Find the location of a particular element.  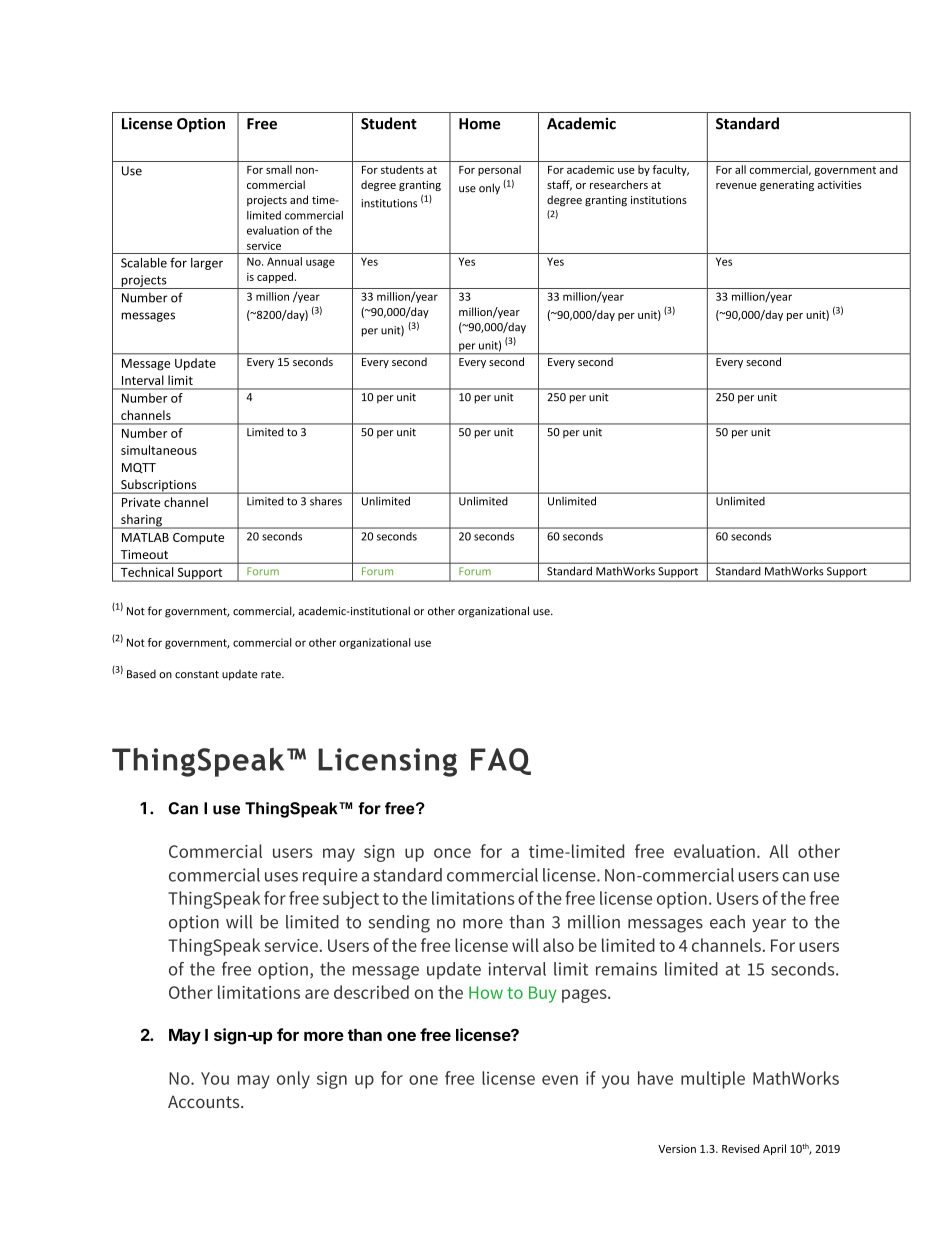

remains is located at coordinates (626, 969).
